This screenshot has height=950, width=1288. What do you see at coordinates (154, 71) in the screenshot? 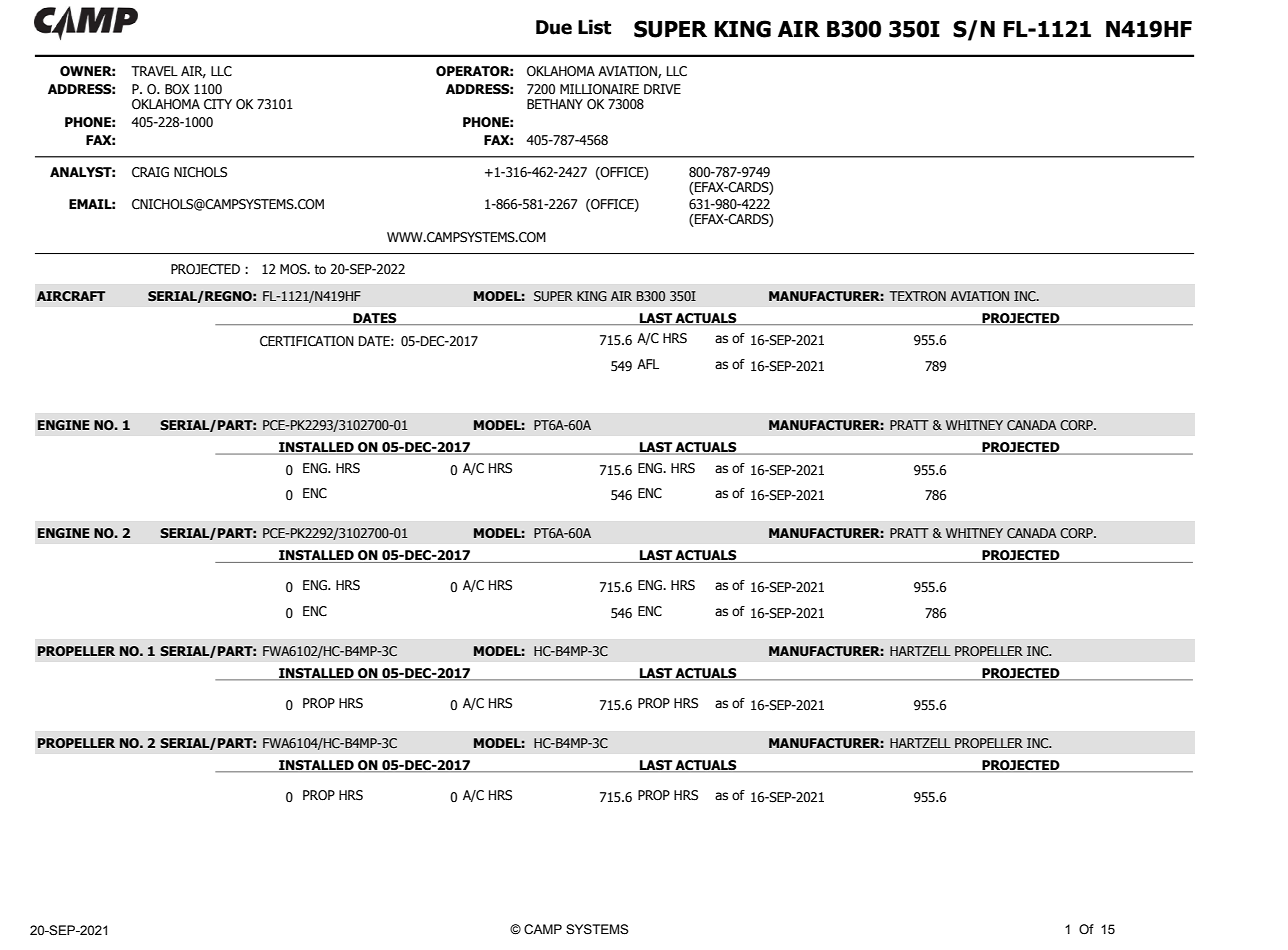
I see `TRAVEL` at bounding box center [154, 71].
